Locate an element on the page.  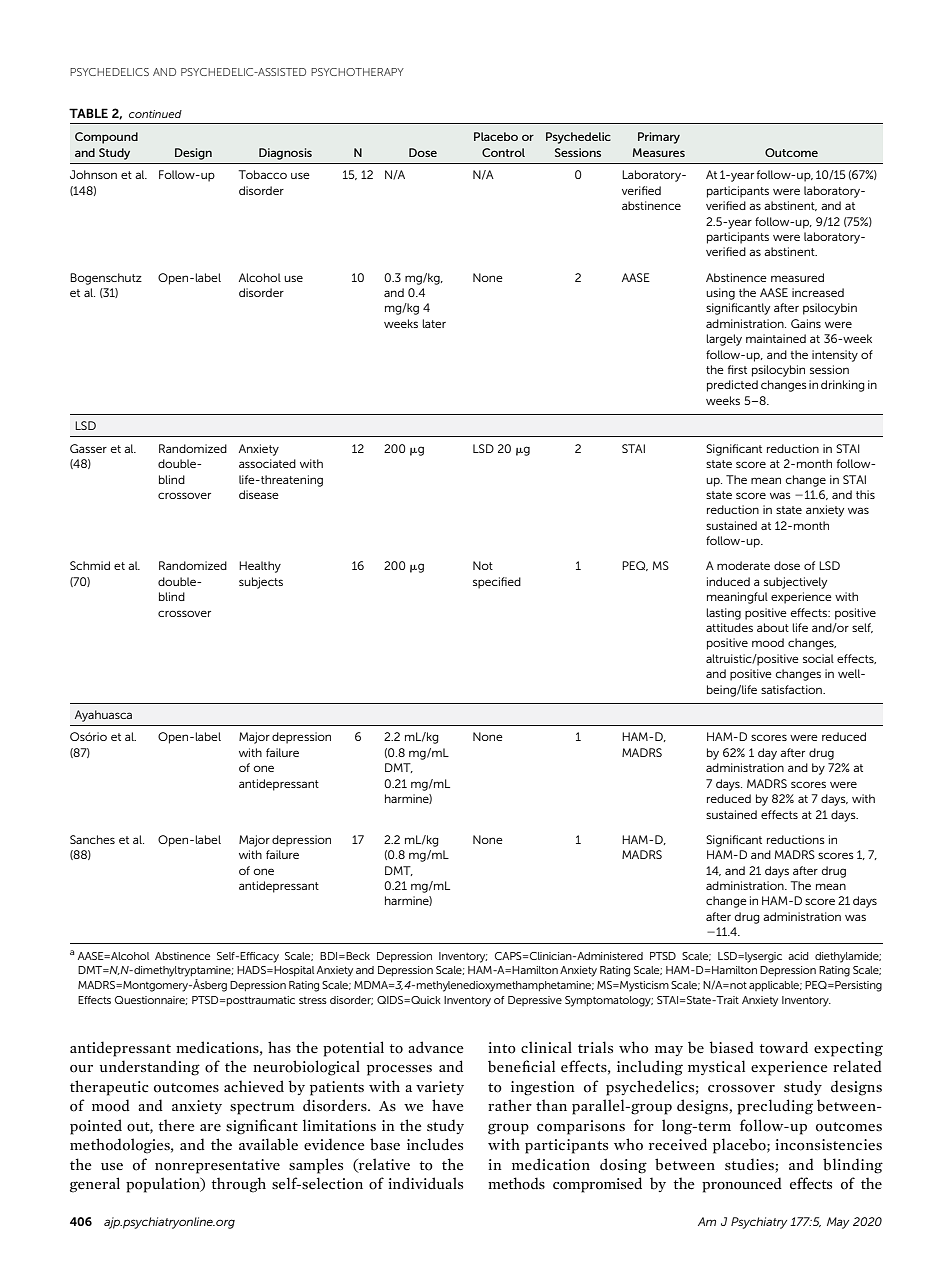
there is located at coordinates (176, 1125).
